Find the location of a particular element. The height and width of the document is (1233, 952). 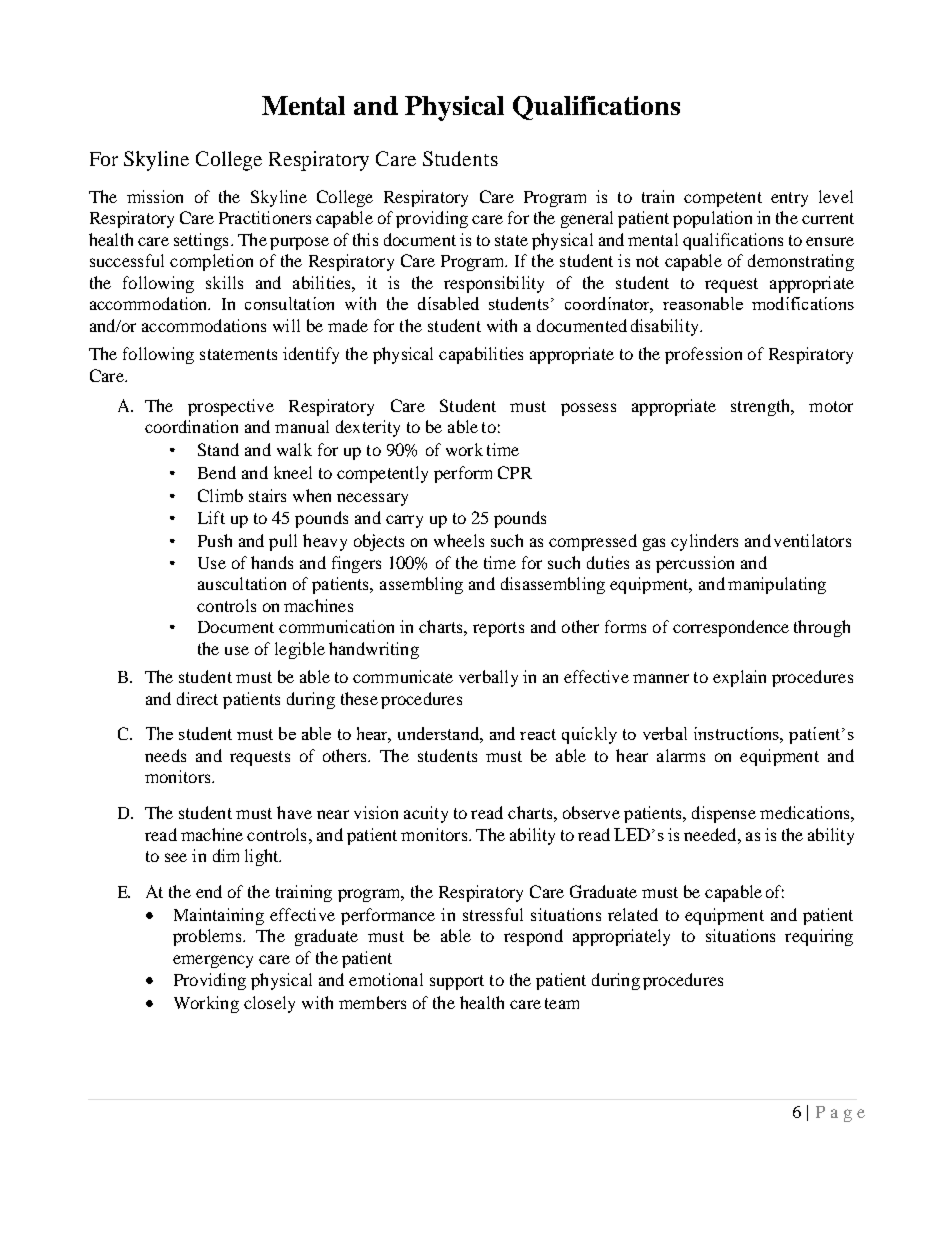

emergency is located at coordinates (213, 961).
